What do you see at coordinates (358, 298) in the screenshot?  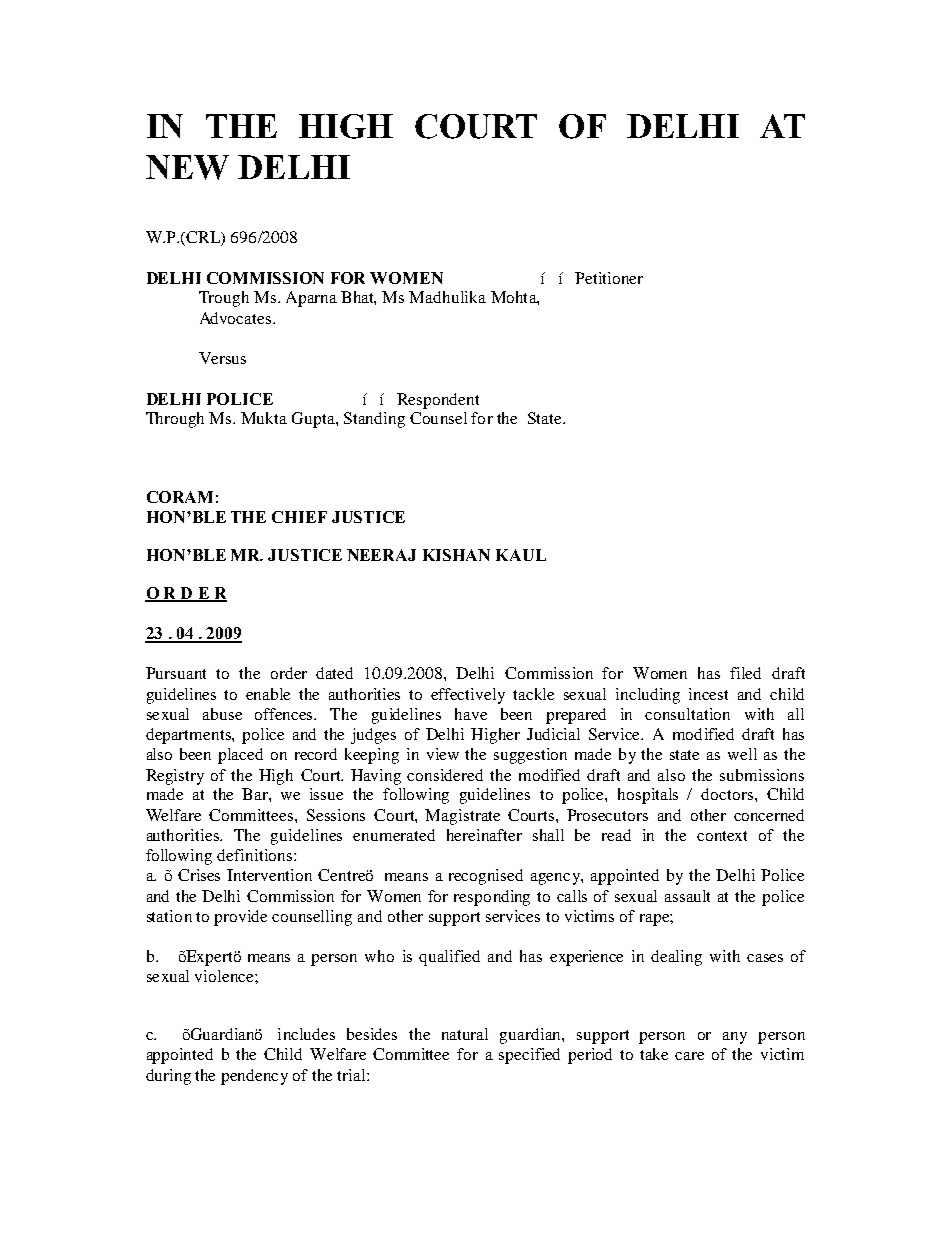 I see `Bhat` at bounding box center [358, 298].
